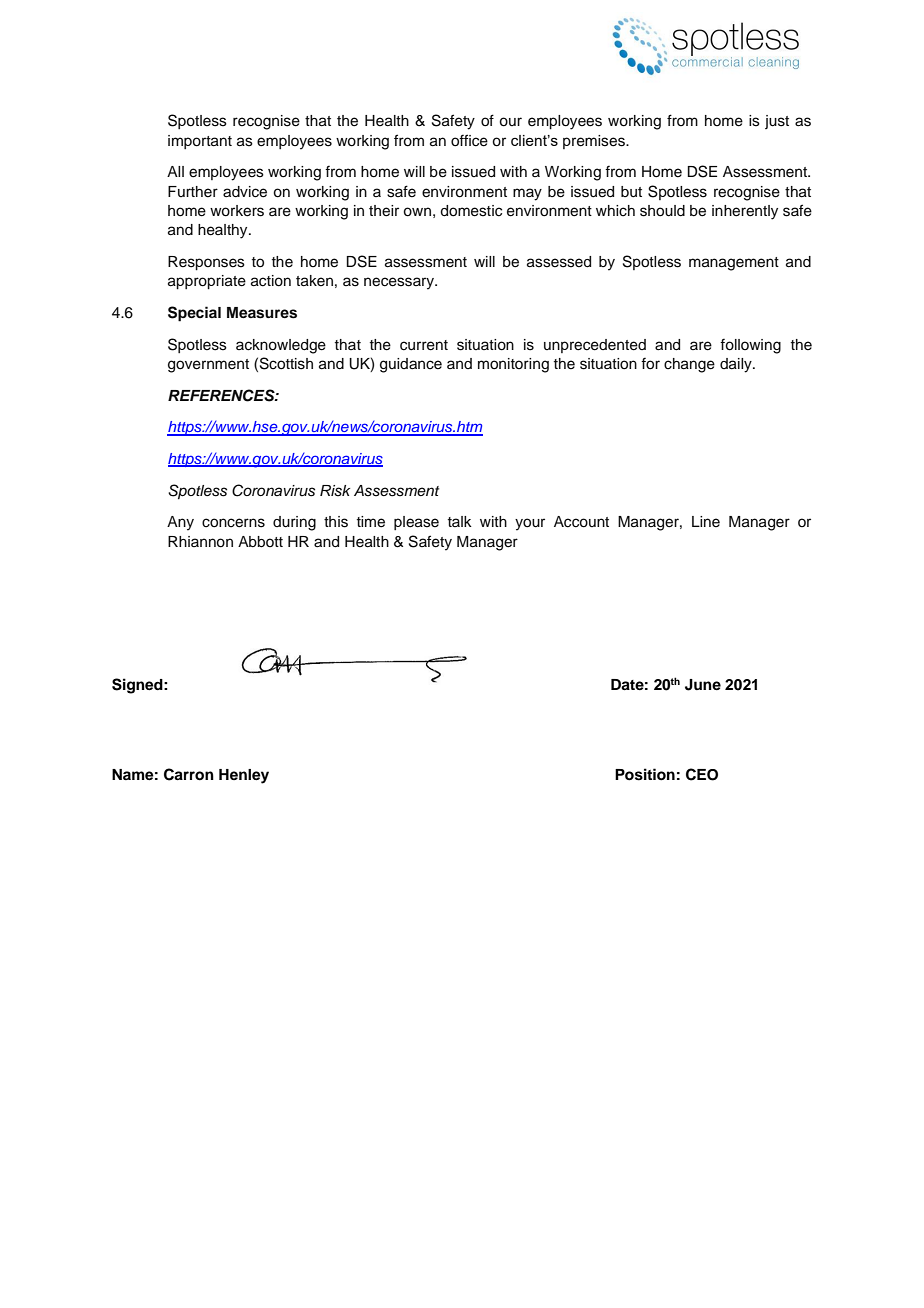 Image resolution: width=924 pixels, height=1308 pixels. What do you see at coordinates (200, 142) in the document?
I see `important` at bounding box center [200, 142].
